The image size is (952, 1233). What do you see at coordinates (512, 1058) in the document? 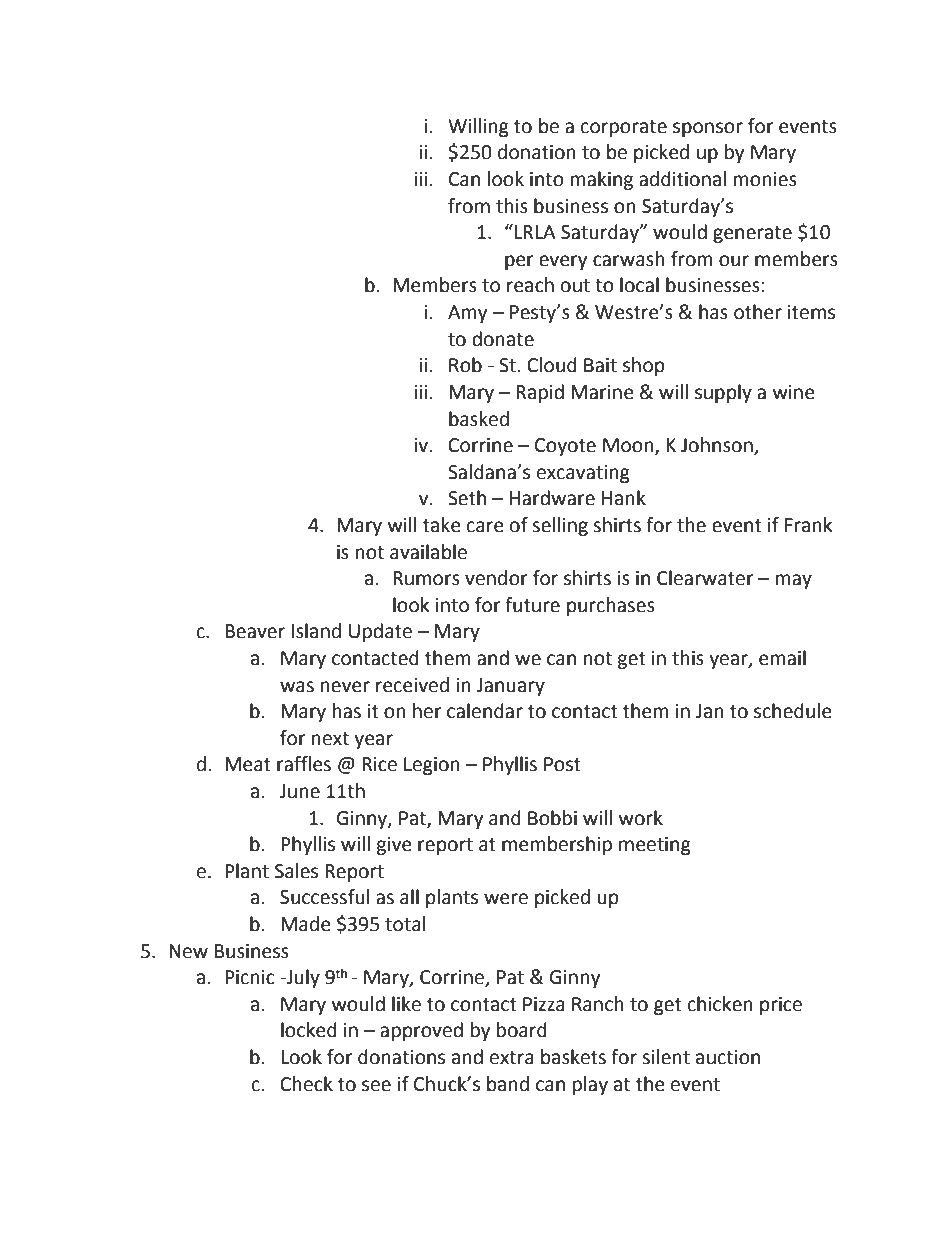
I see `extra` at bounding box center [512, 1058].
